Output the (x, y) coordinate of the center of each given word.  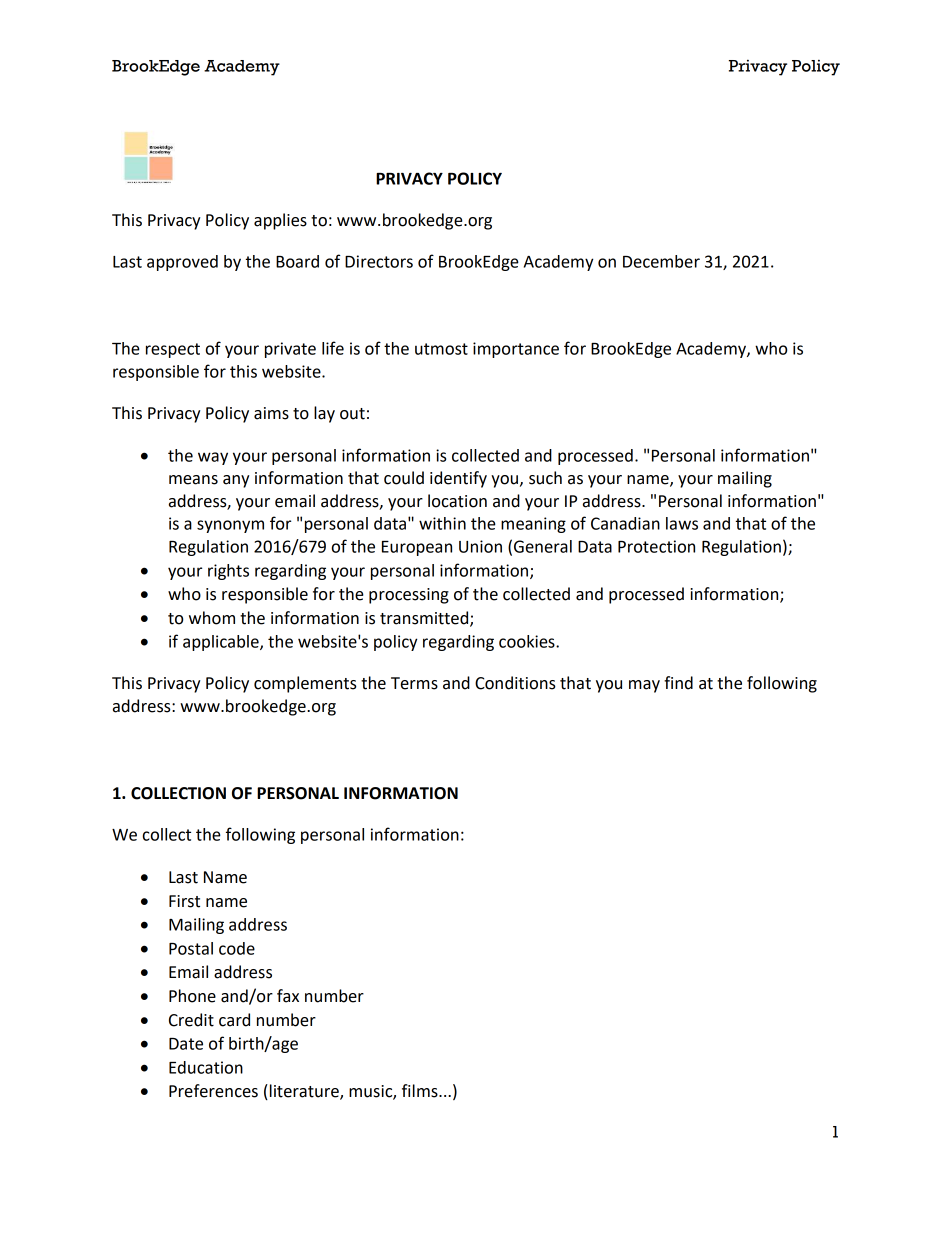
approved (182, 263)
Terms (414, 683)
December (661, 261)
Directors (379, 261)
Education (206, 1067)
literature (305, 1092)
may (644, 686)
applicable (222, 643)
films (421, 1091)
